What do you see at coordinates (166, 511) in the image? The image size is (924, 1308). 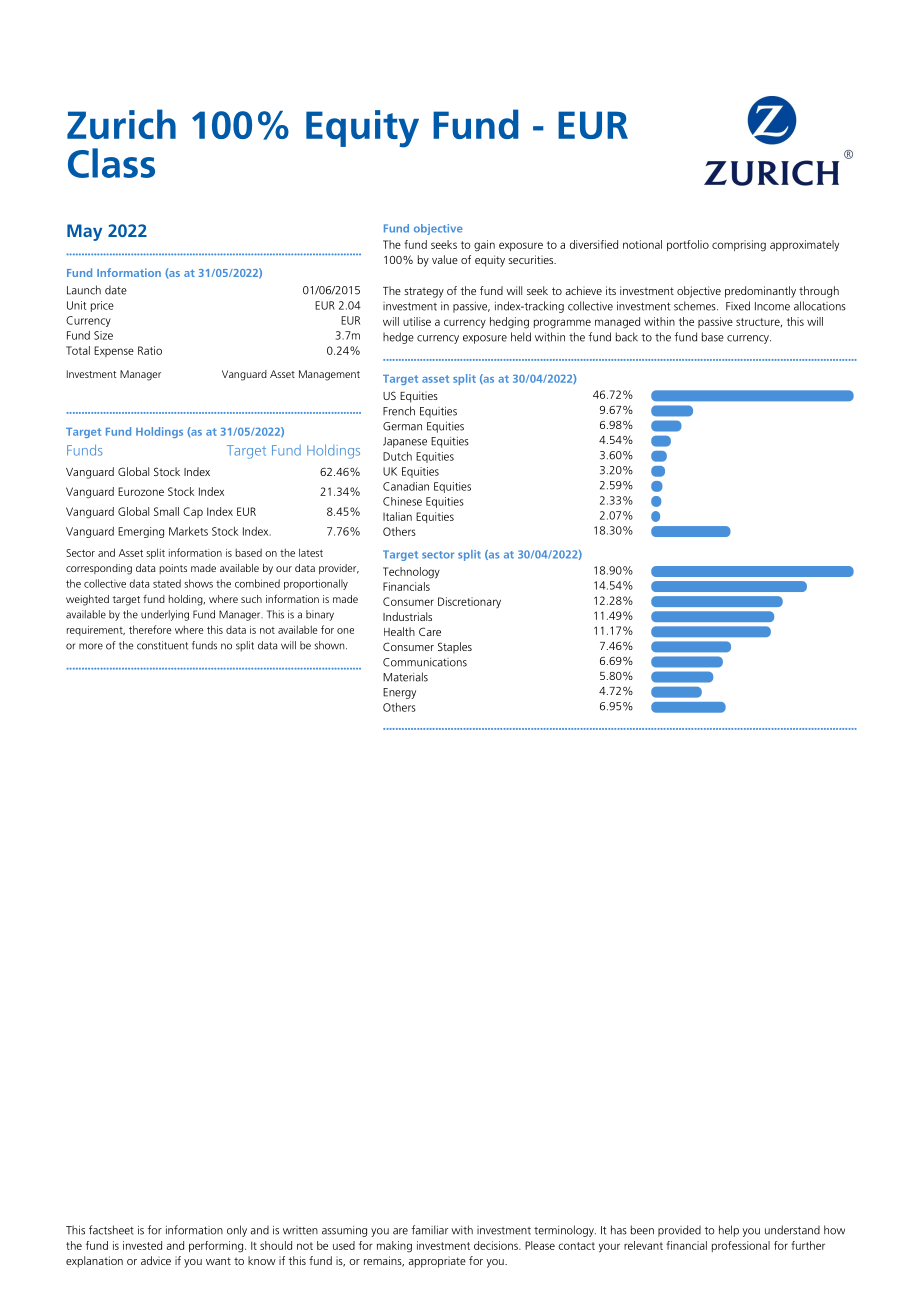 I see `Small` at bounding box center [166, 511].
